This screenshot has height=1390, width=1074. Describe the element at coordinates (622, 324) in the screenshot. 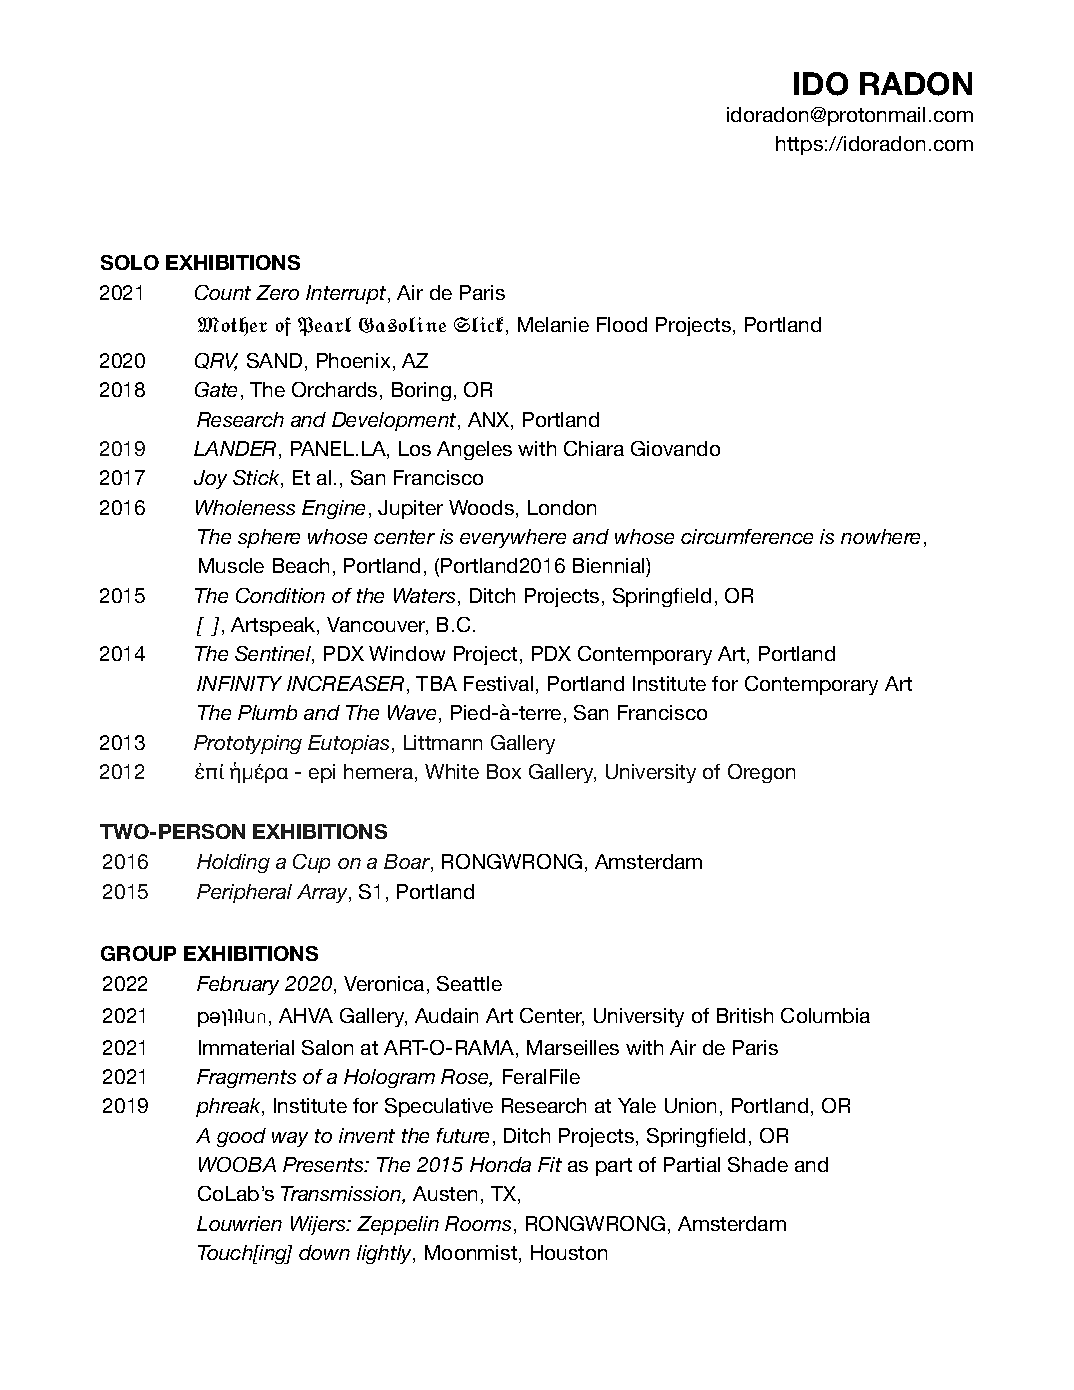

I see `Flood` at that location.
